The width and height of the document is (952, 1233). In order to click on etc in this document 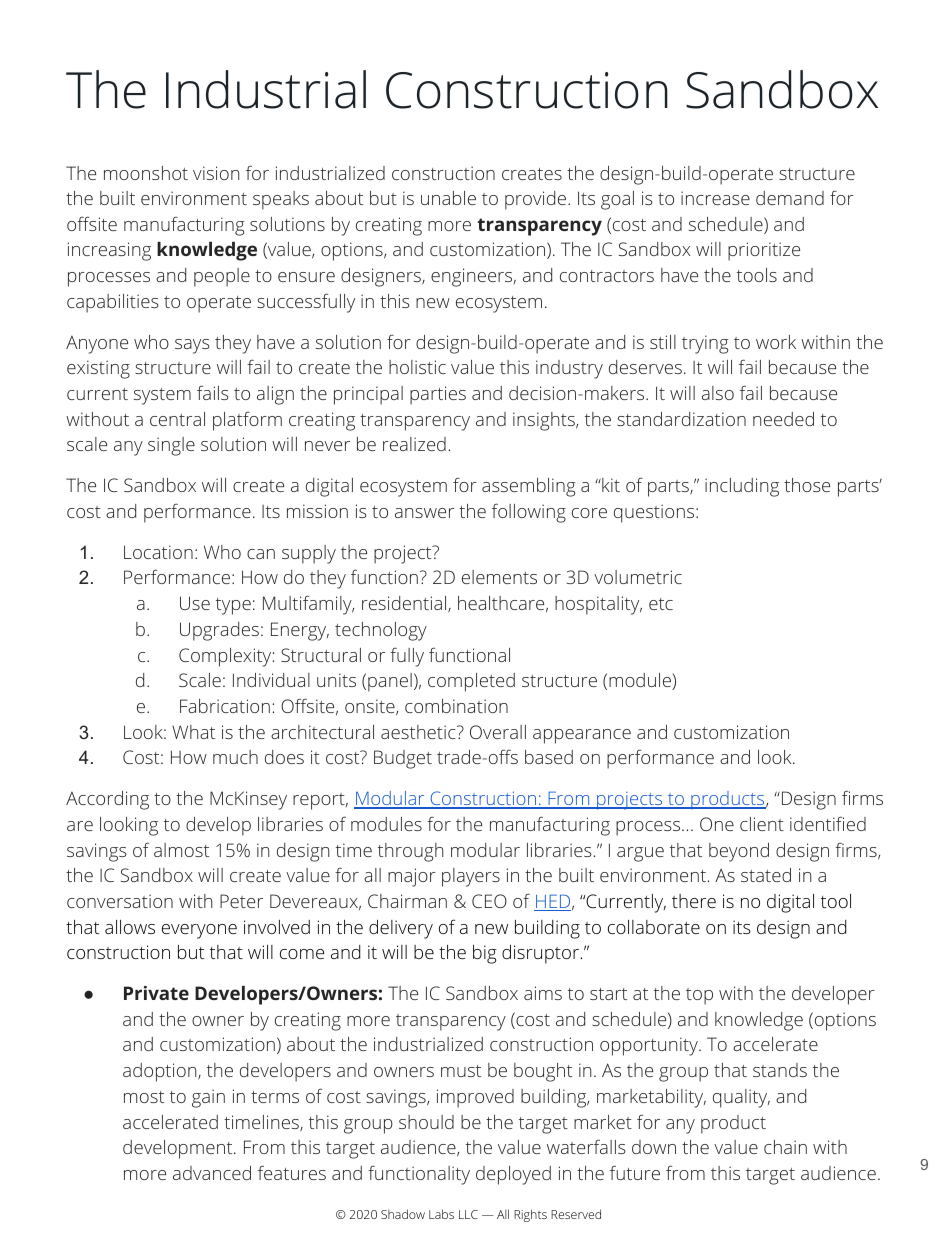, I will do `click(661, 604)`.
